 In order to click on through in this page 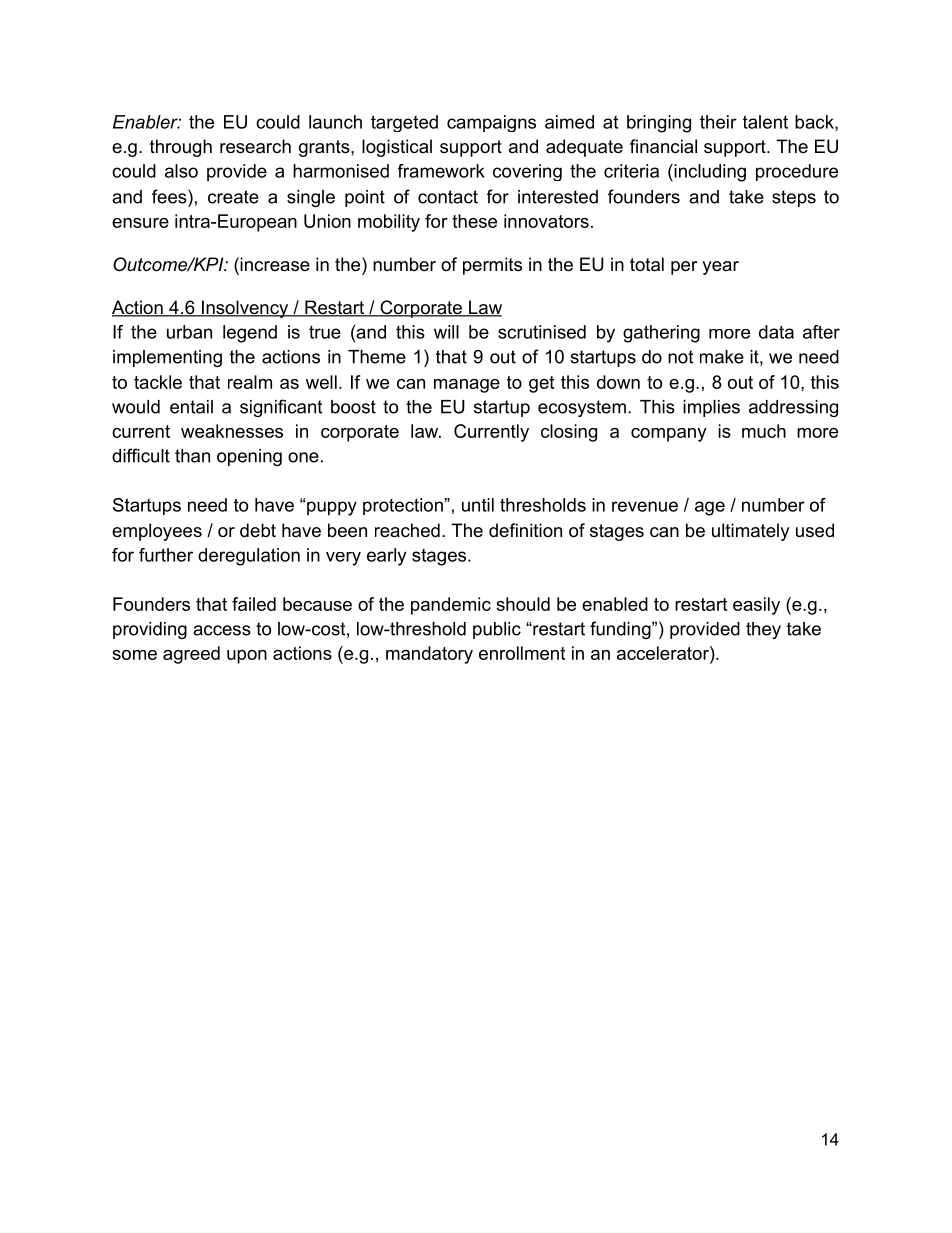, I will do `click(181, 148)`.
